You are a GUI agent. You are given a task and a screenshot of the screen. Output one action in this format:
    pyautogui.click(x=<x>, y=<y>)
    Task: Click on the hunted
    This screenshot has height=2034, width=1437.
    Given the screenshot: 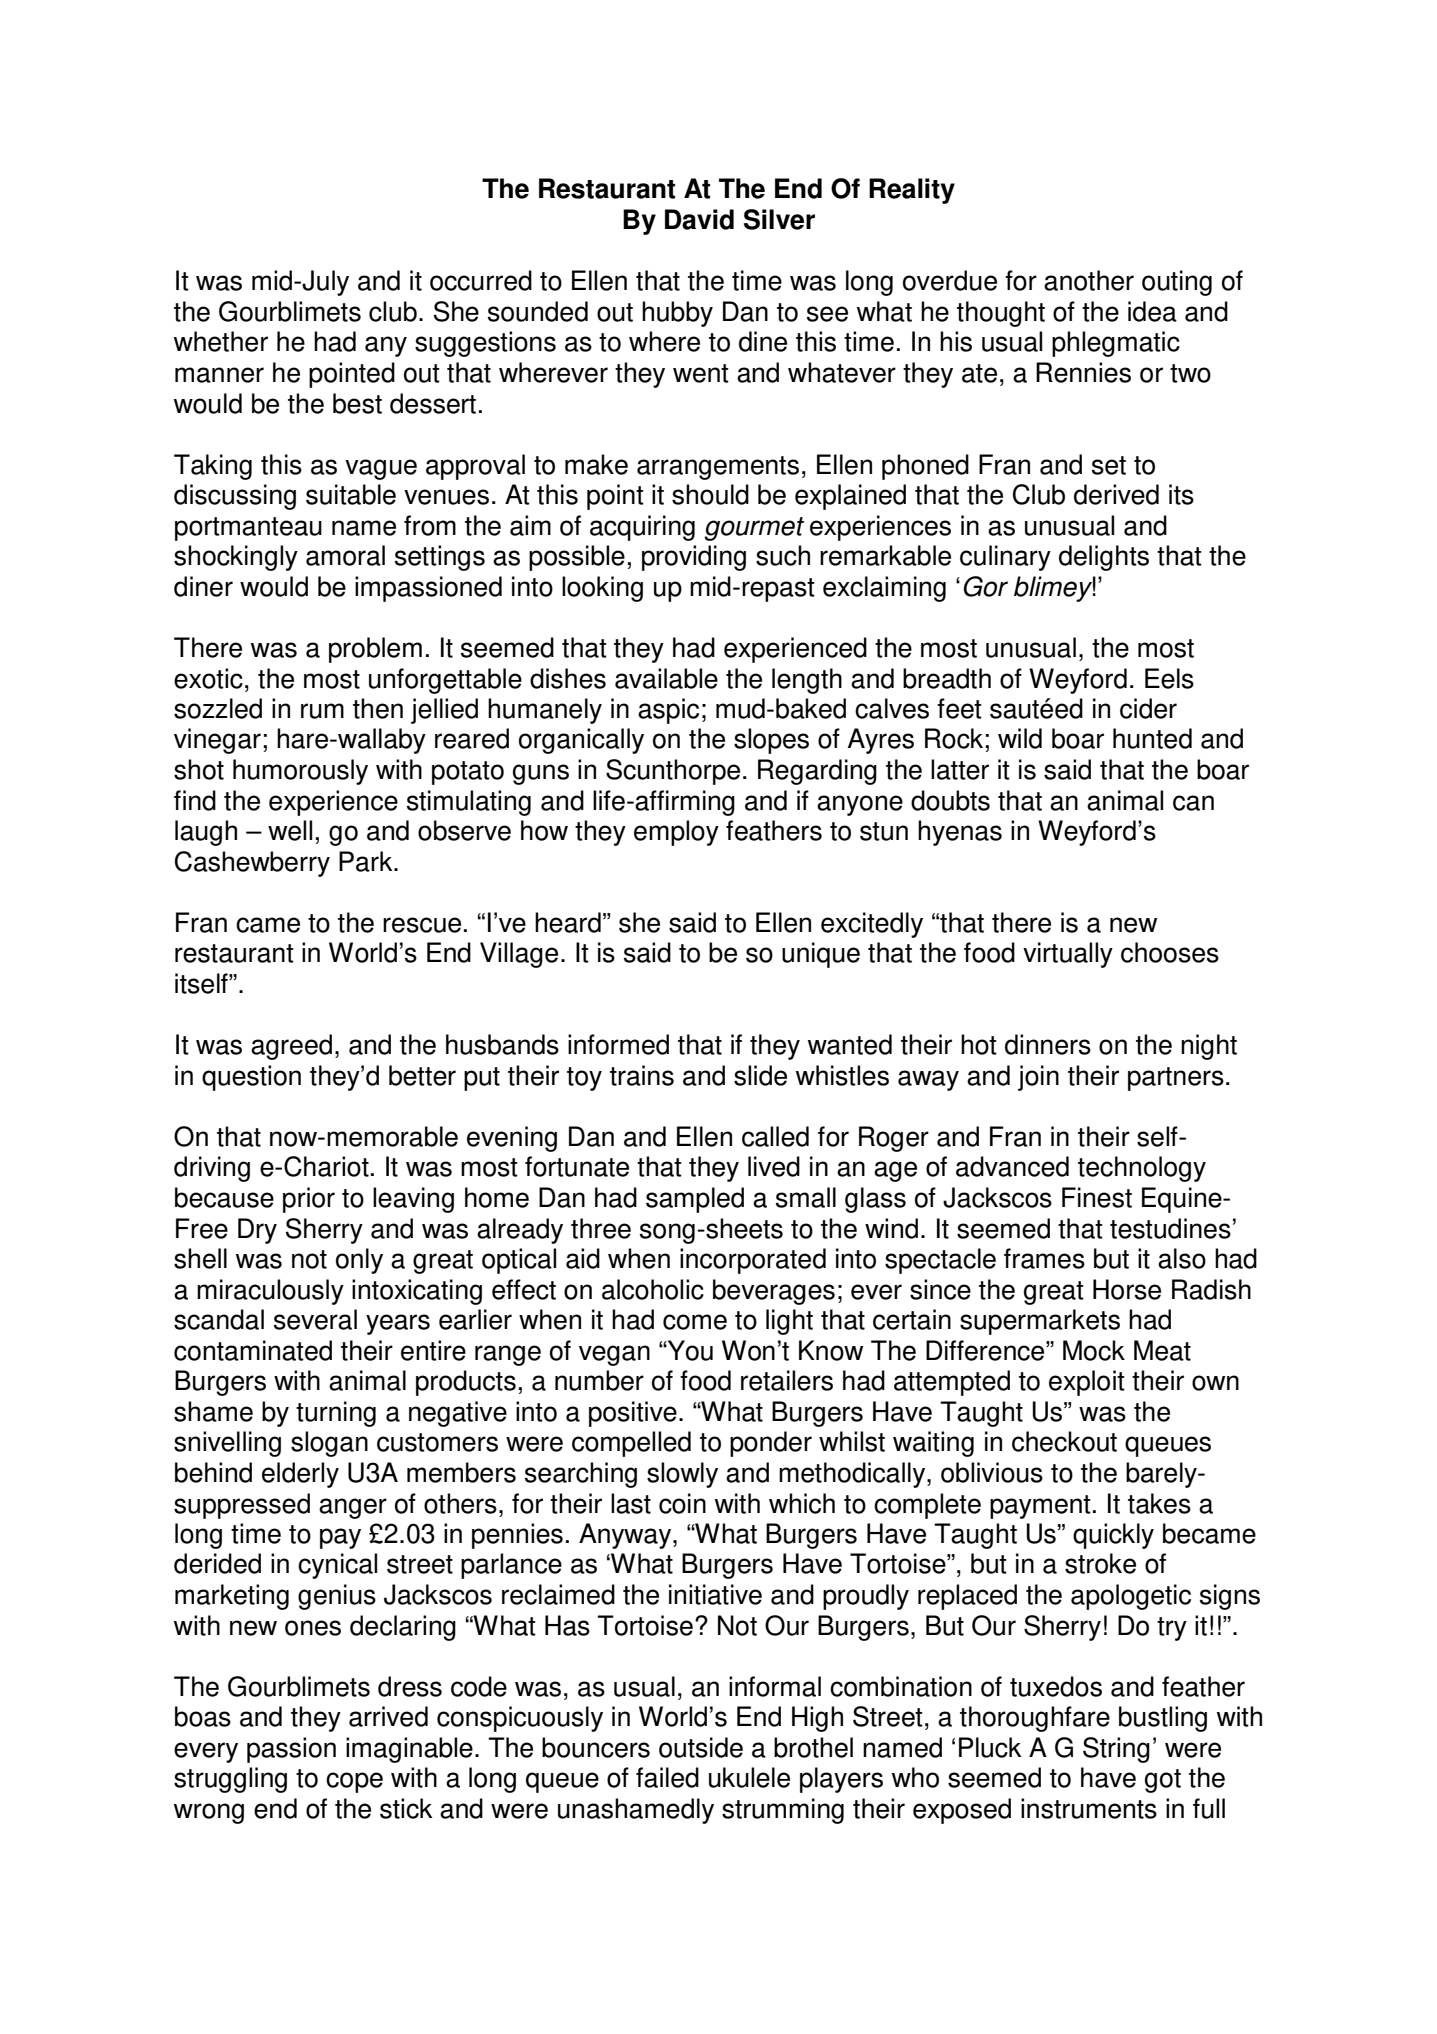 What is the action you would take?
    pyautogui.click(x=1152, y=738)
